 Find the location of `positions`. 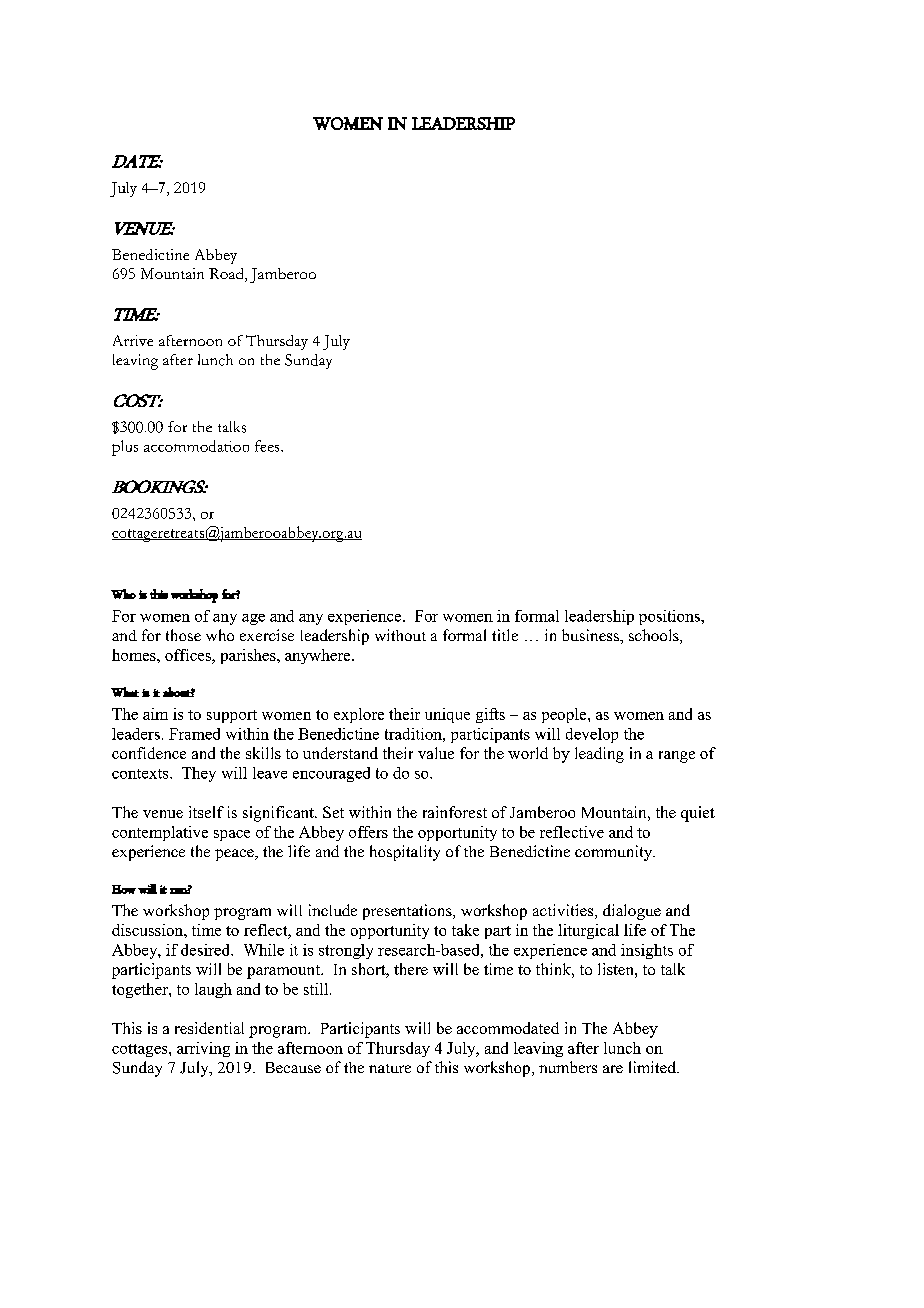

positions is located at coordinates (670, 617).
